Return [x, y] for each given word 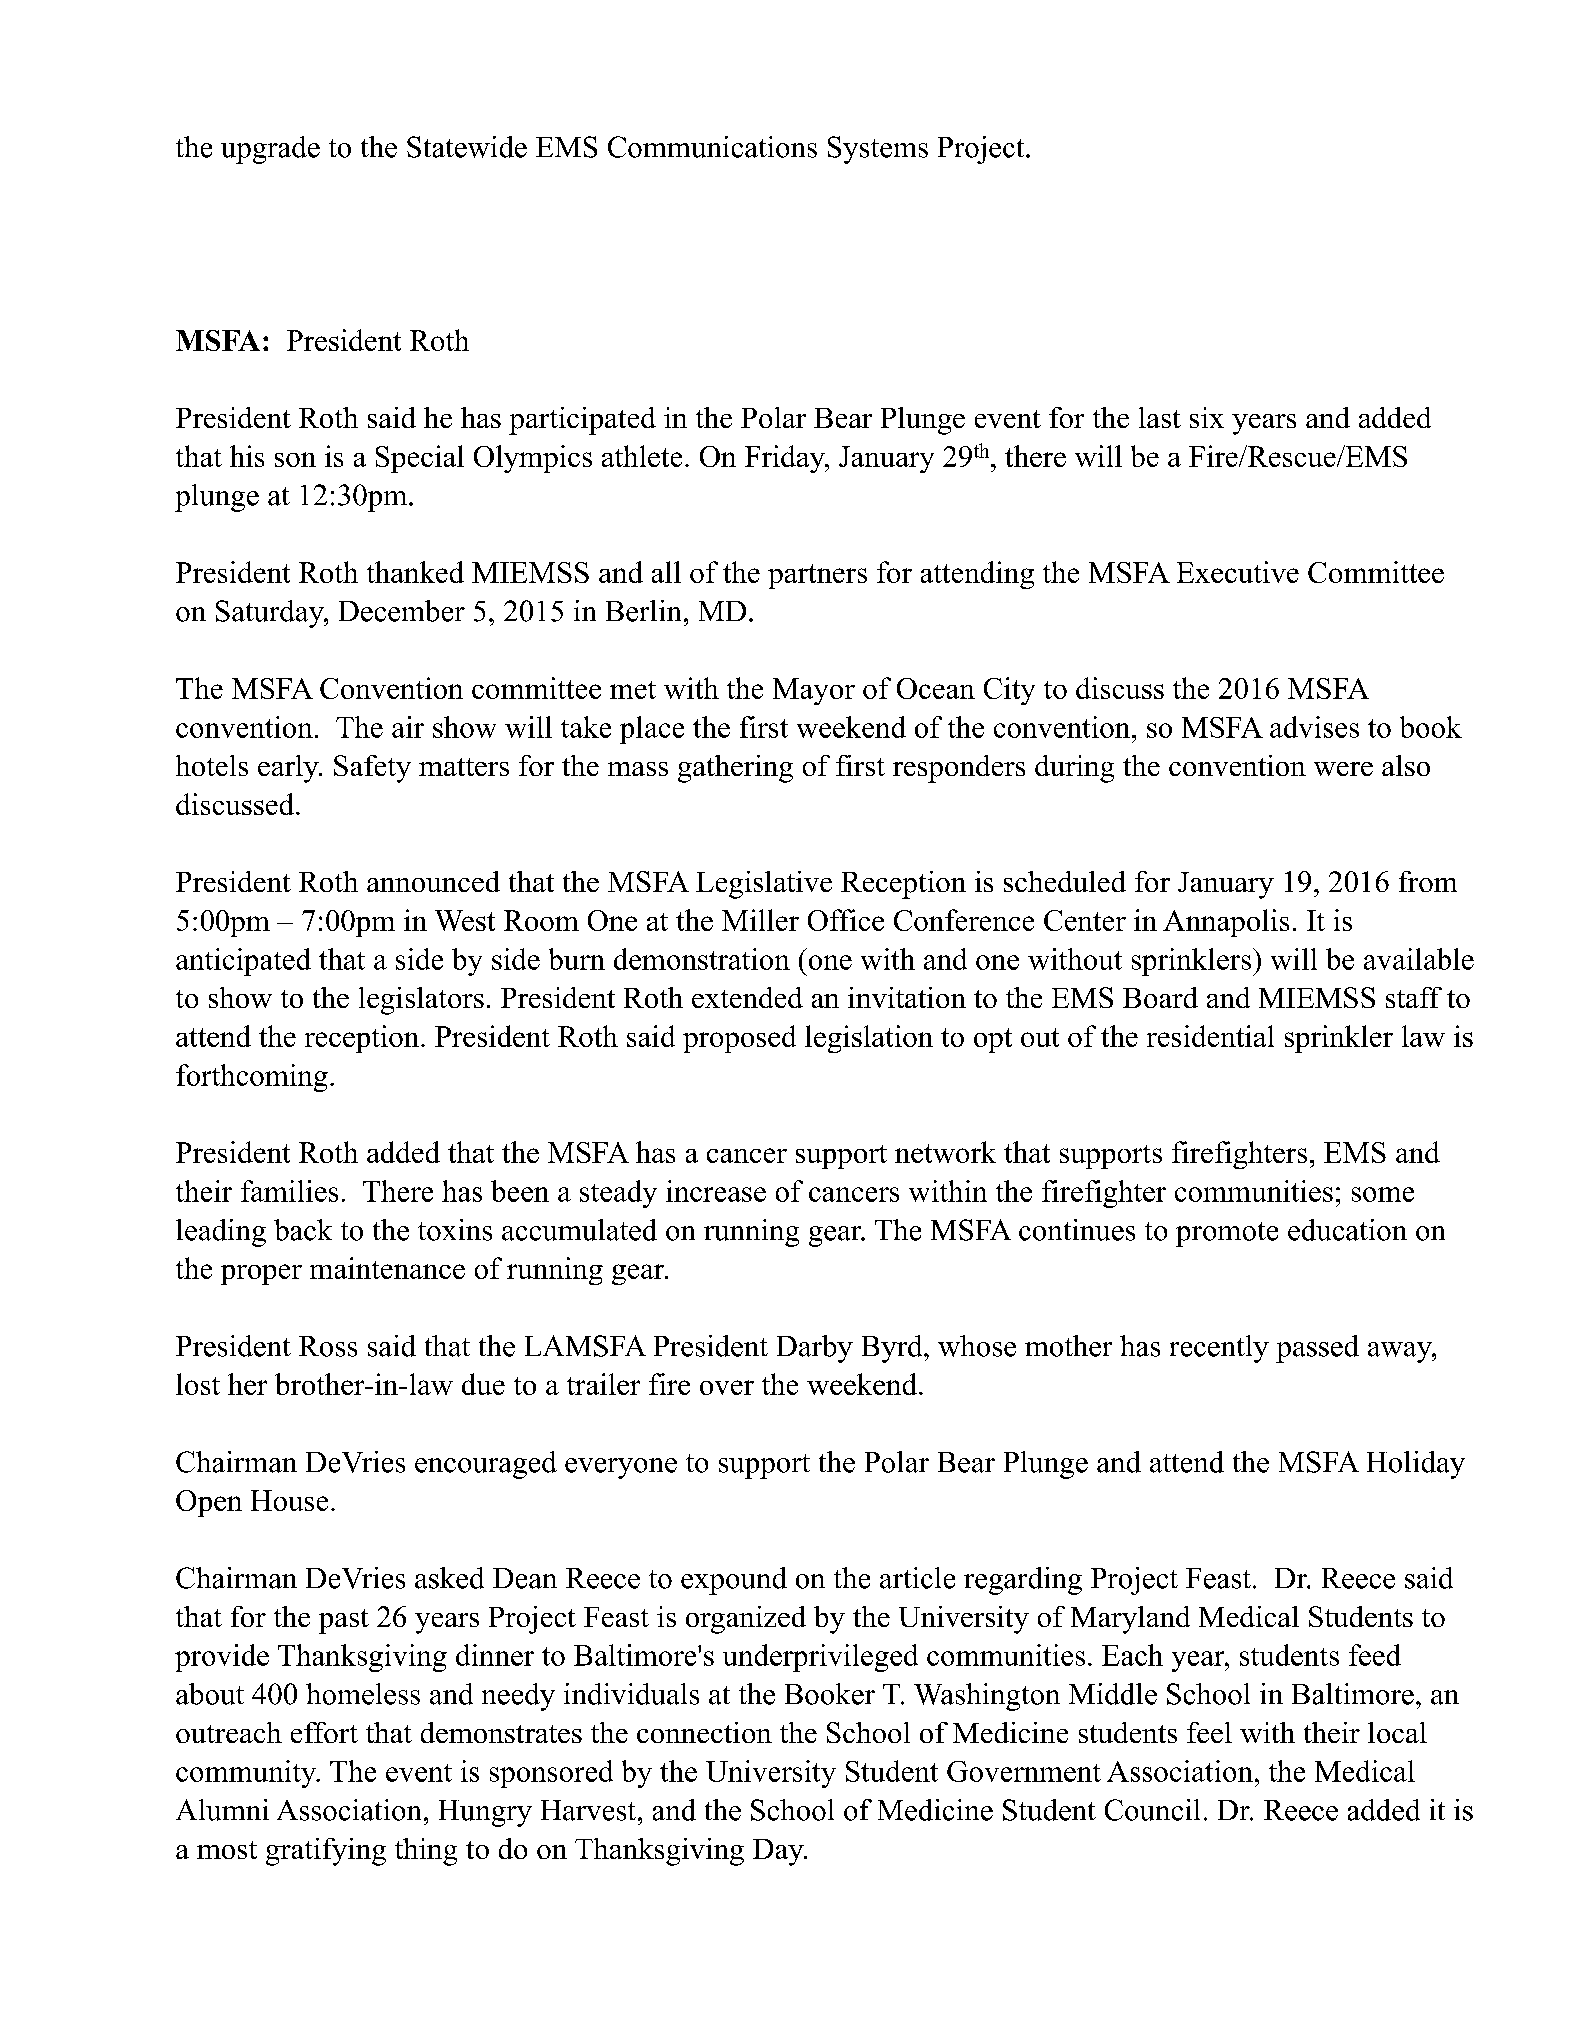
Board [1160, 997]
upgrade [270, 150]
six [1207, 417]
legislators [421, 1001]
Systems [878, 150]
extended [747, 997]
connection [704, 1732]
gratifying [326, 1852]
